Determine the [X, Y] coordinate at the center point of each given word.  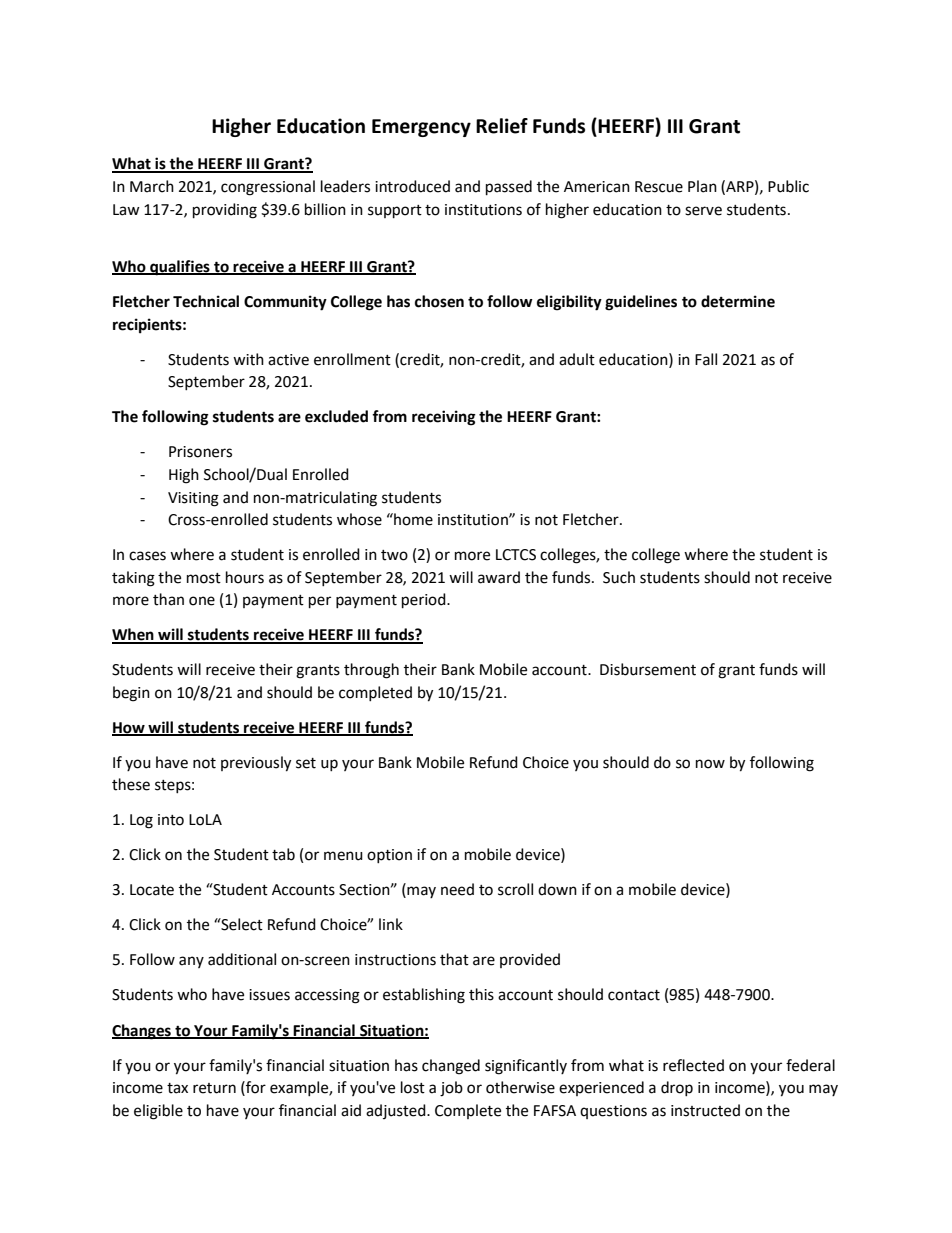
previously [256, 764]
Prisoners [200, 452]
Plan [702, 186]
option [389, 856]
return [214, 1088]
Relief [502, 126]
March [152, 186]
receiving [444, 418]
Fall [706, 359]
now [710, 764]
